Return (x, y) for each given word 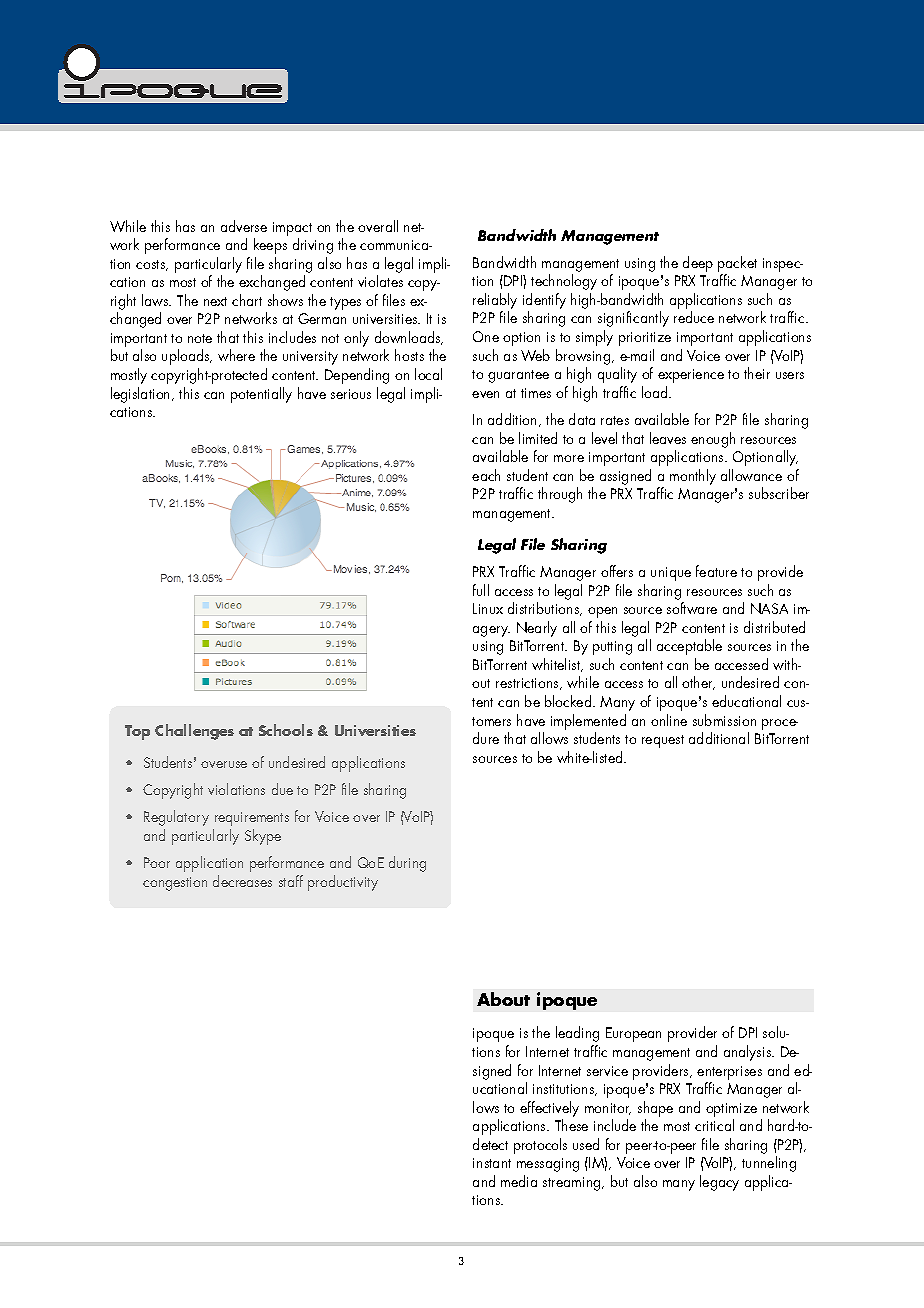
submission (724, 720)
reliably (495, 302)
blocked (569, 701)
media (519, 1181)
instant (492, 1163)
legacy (719, 1183)
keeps (270, 246)
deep (698, 264)
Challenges (194, 732)
